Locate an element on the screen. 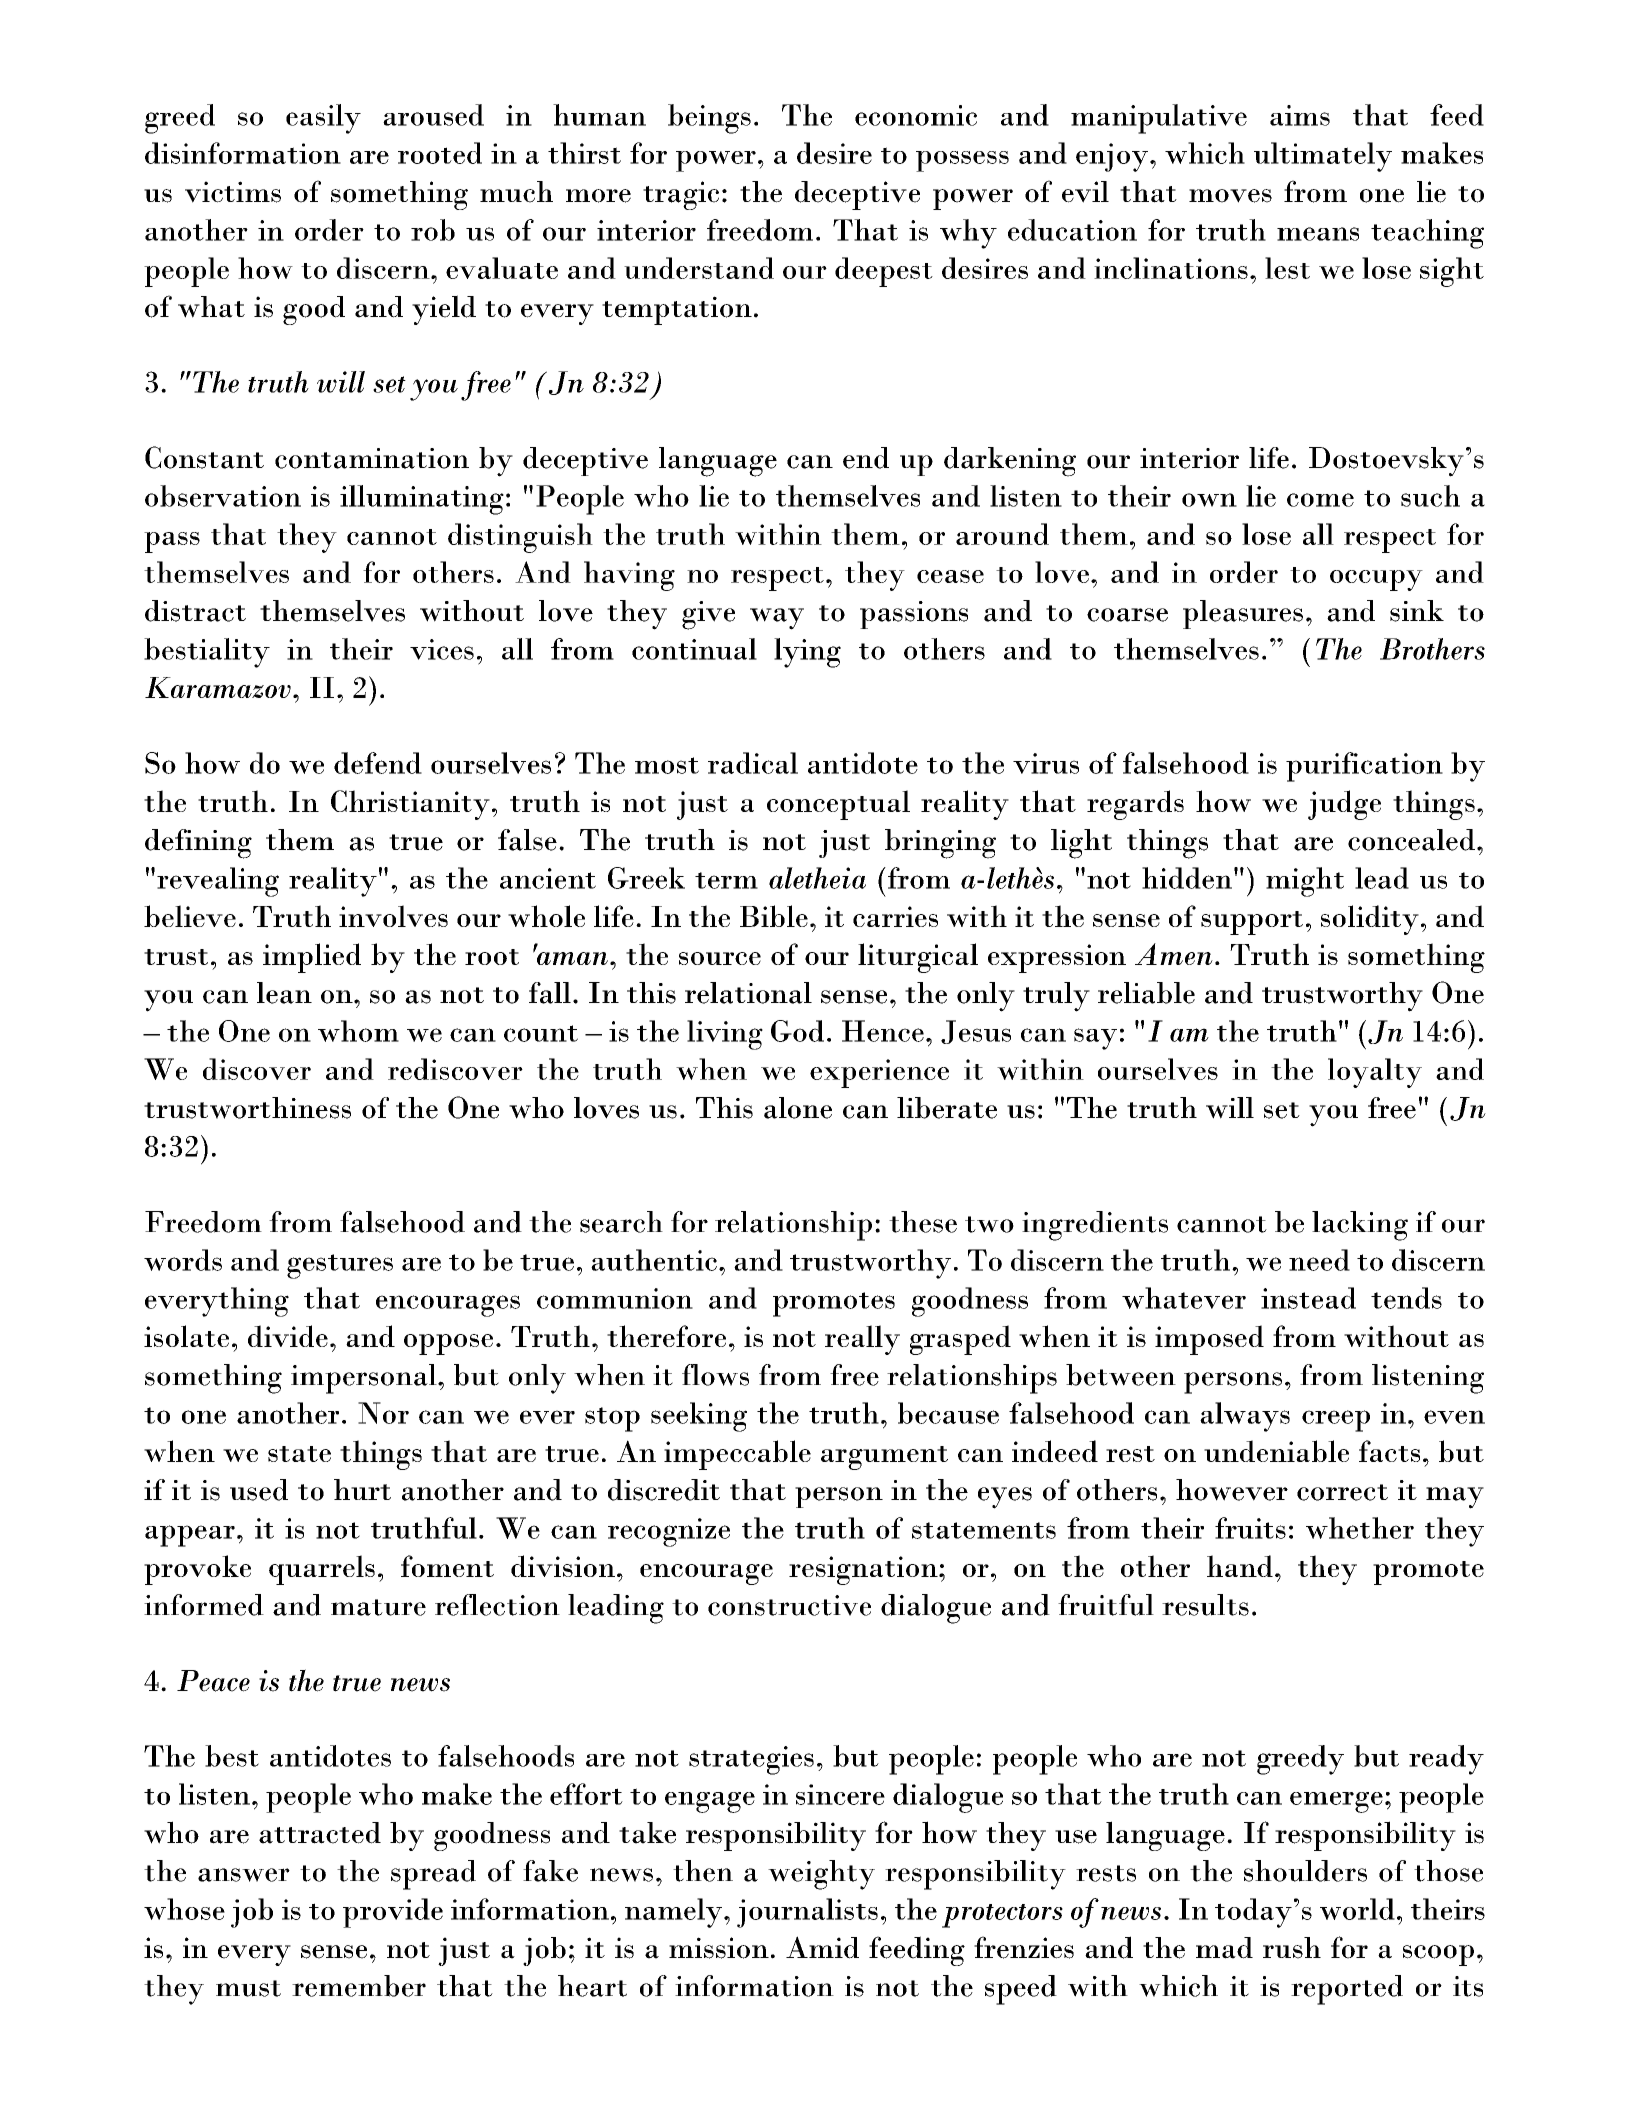 This screenshot has height=2108, width=1629. economic is located at coordinates (916, 115).
